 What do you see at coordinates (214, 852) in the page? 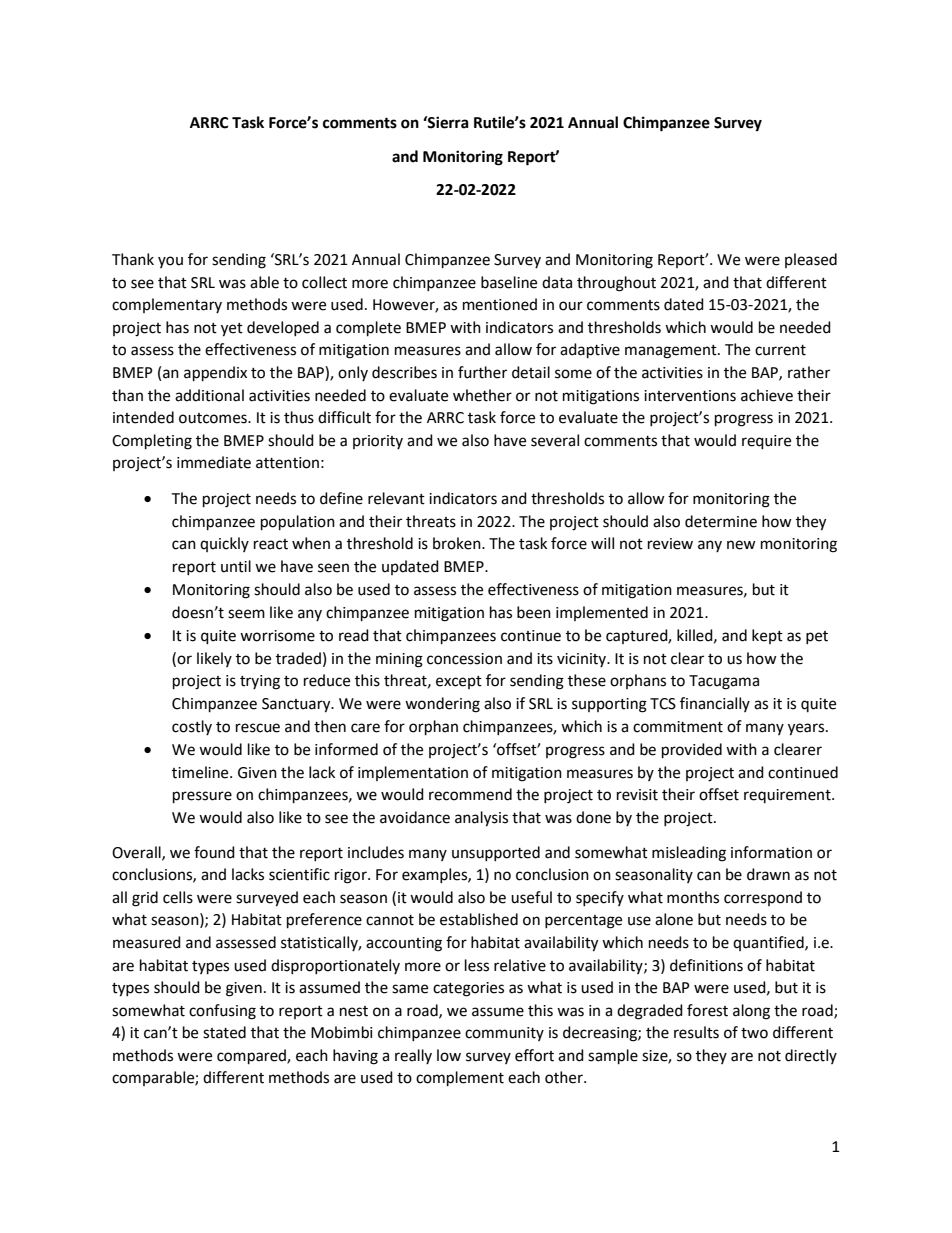
I see `found` at bounding box center [214, 852].
